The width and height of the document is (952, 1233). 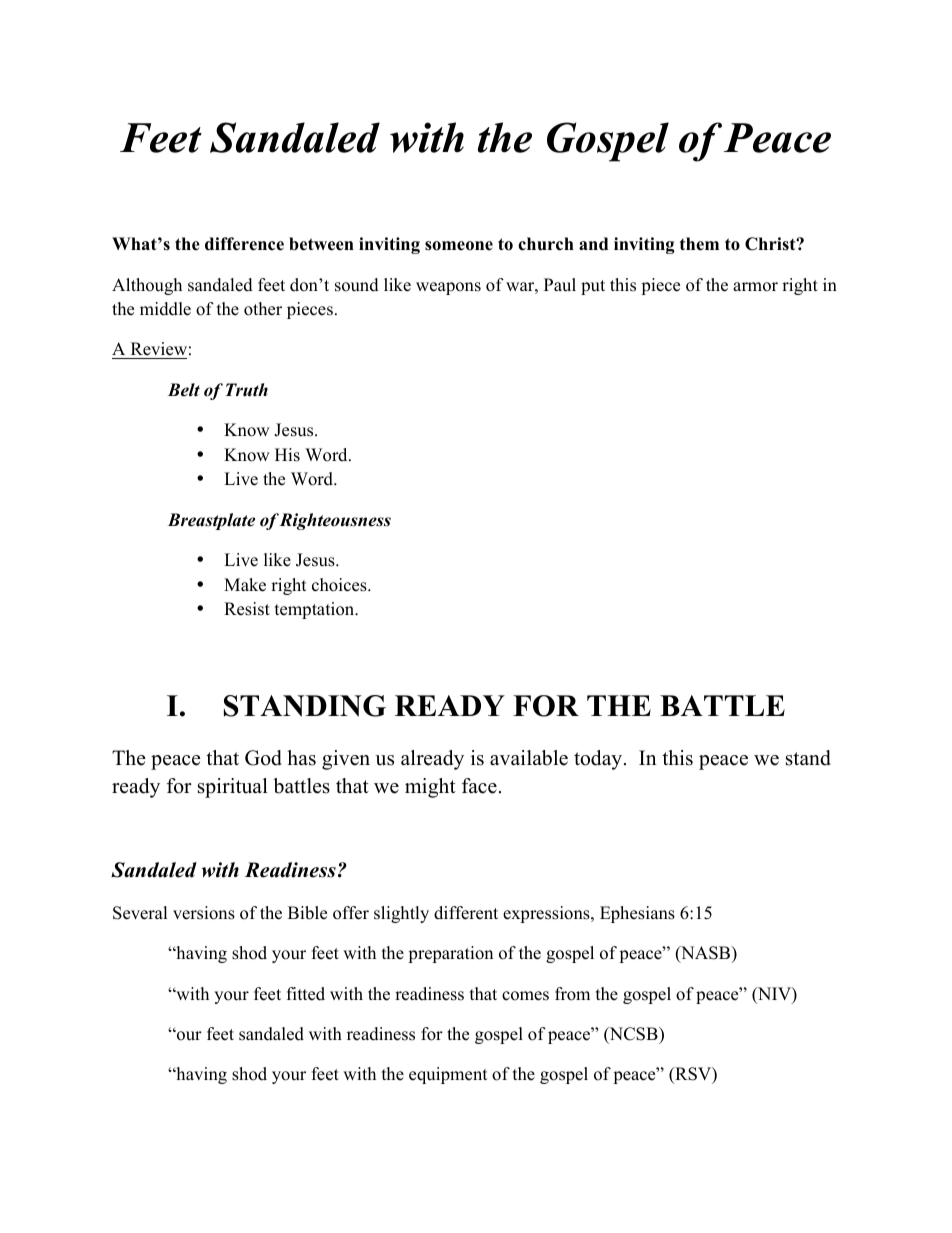 I want to click on spiritual, so click(x=233, y=788).
